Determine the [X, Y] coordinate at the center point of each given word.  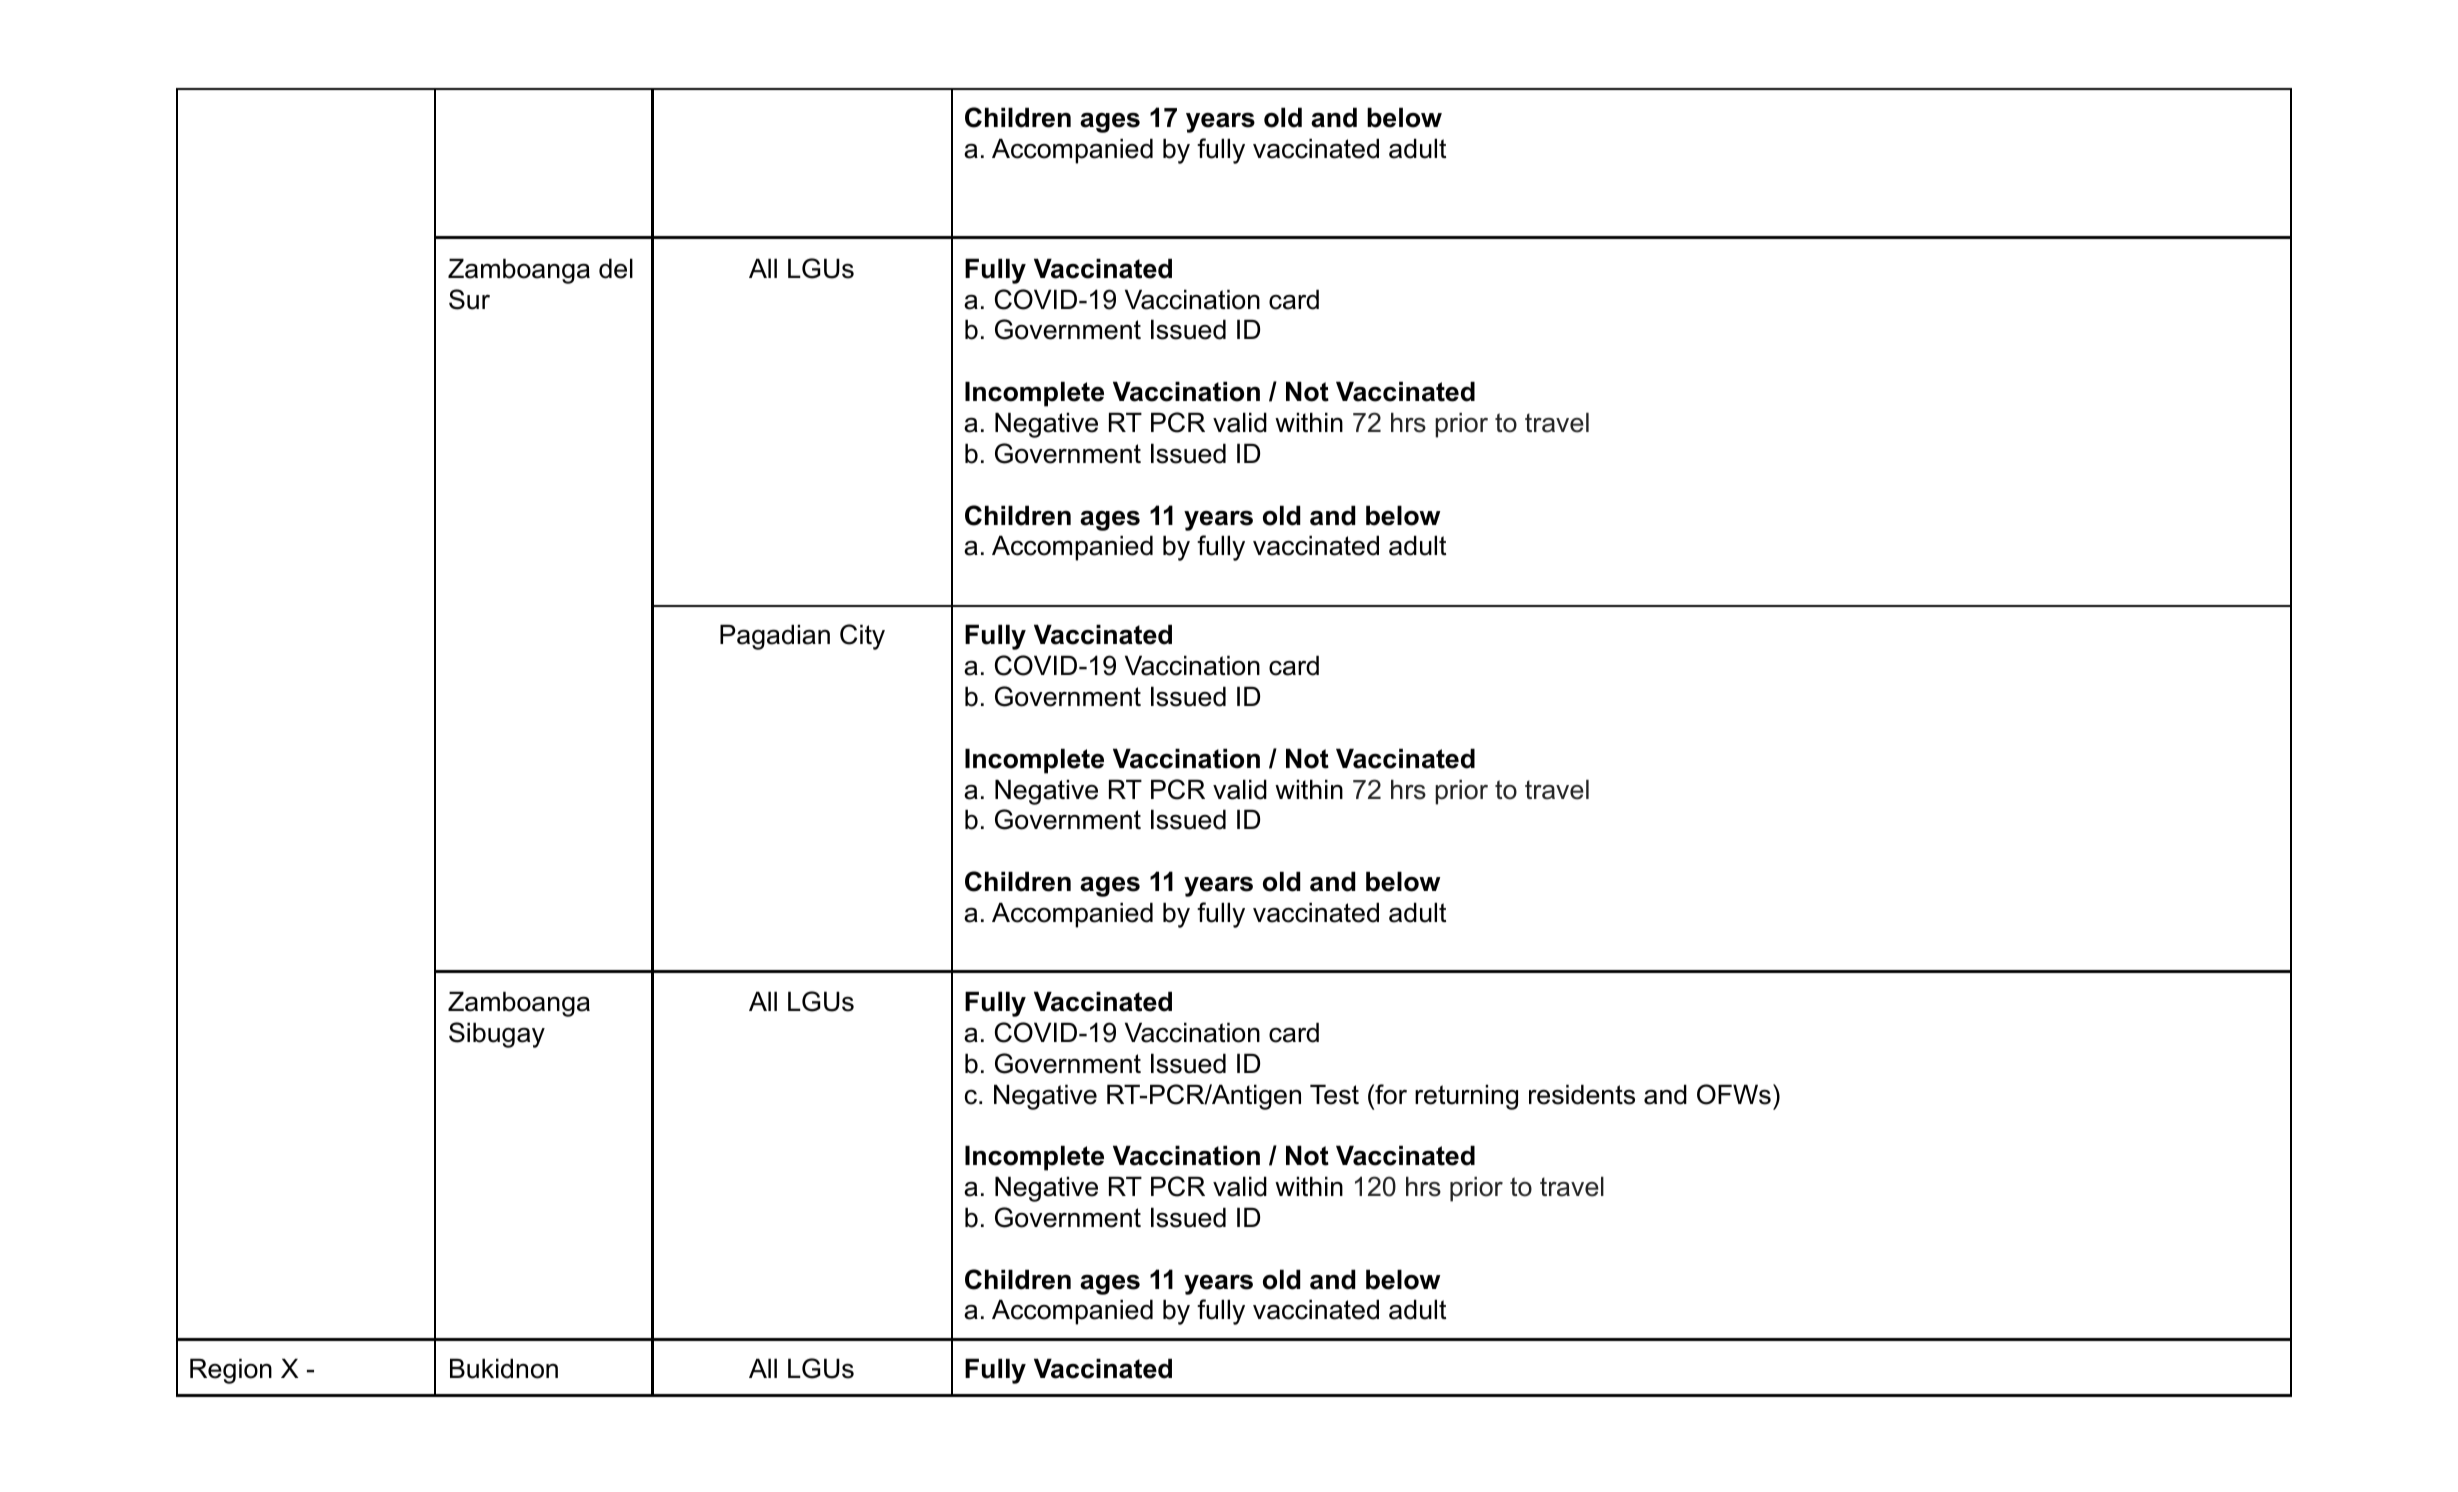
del [616, 268]
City [862, 637]
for [1390, 1094]
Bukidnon [504, 1368]
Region [231, 1371]
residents [1582, 1094]
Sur [469, 299]
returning [1466, 1097]
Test [1334, 1094]
